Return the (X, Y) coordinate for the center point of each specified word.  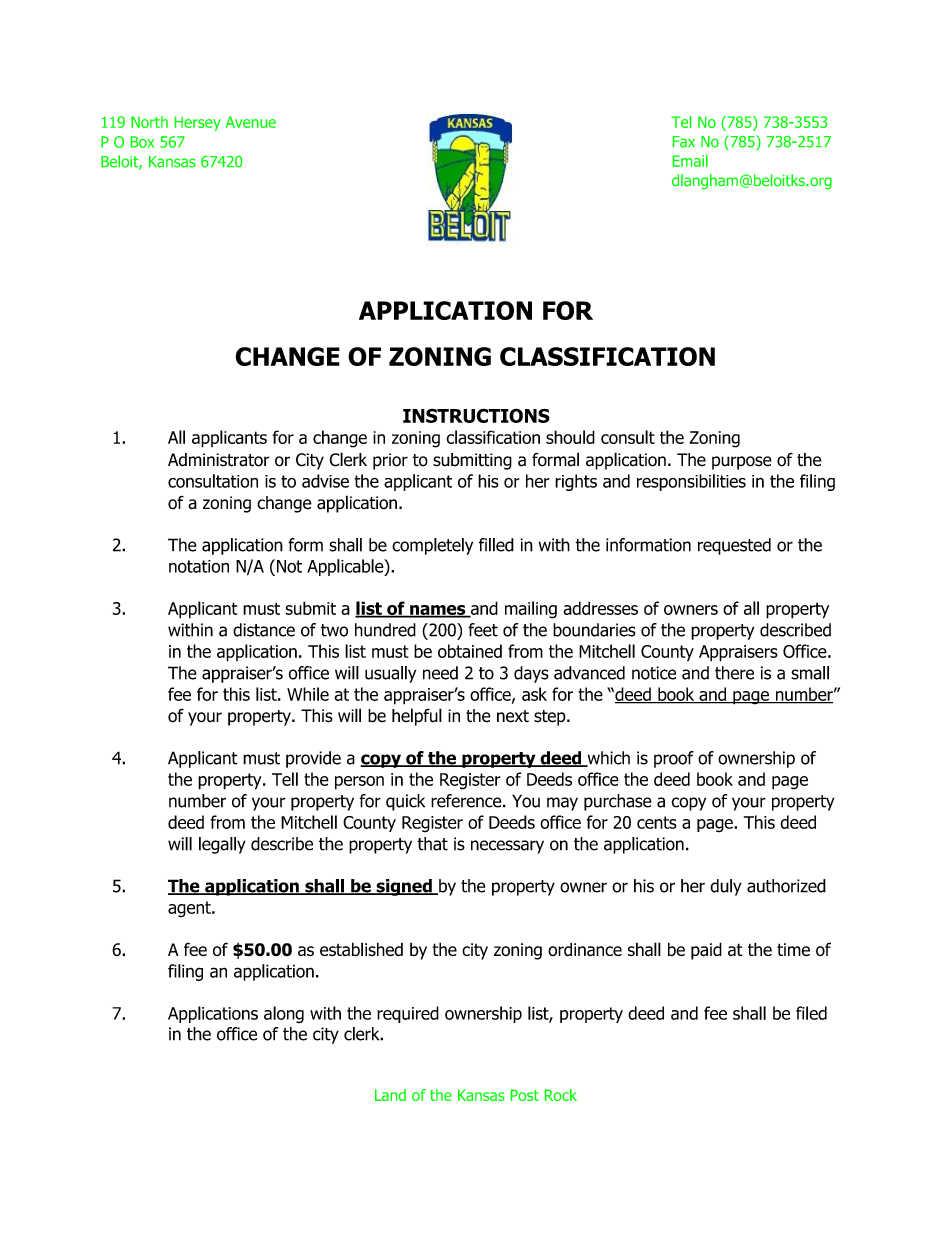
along (284, 1015)
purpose (742, 463)
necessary (507, 847)
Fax (684, 142)
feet (483, 630)
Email (690, 161)
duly (726, 887)
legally (222, 845)
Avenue (251, 122)
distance (264, 630)
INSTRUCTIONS (476, 415)
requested (734, 546)
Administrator (219, 460)
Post (525, 1095)
